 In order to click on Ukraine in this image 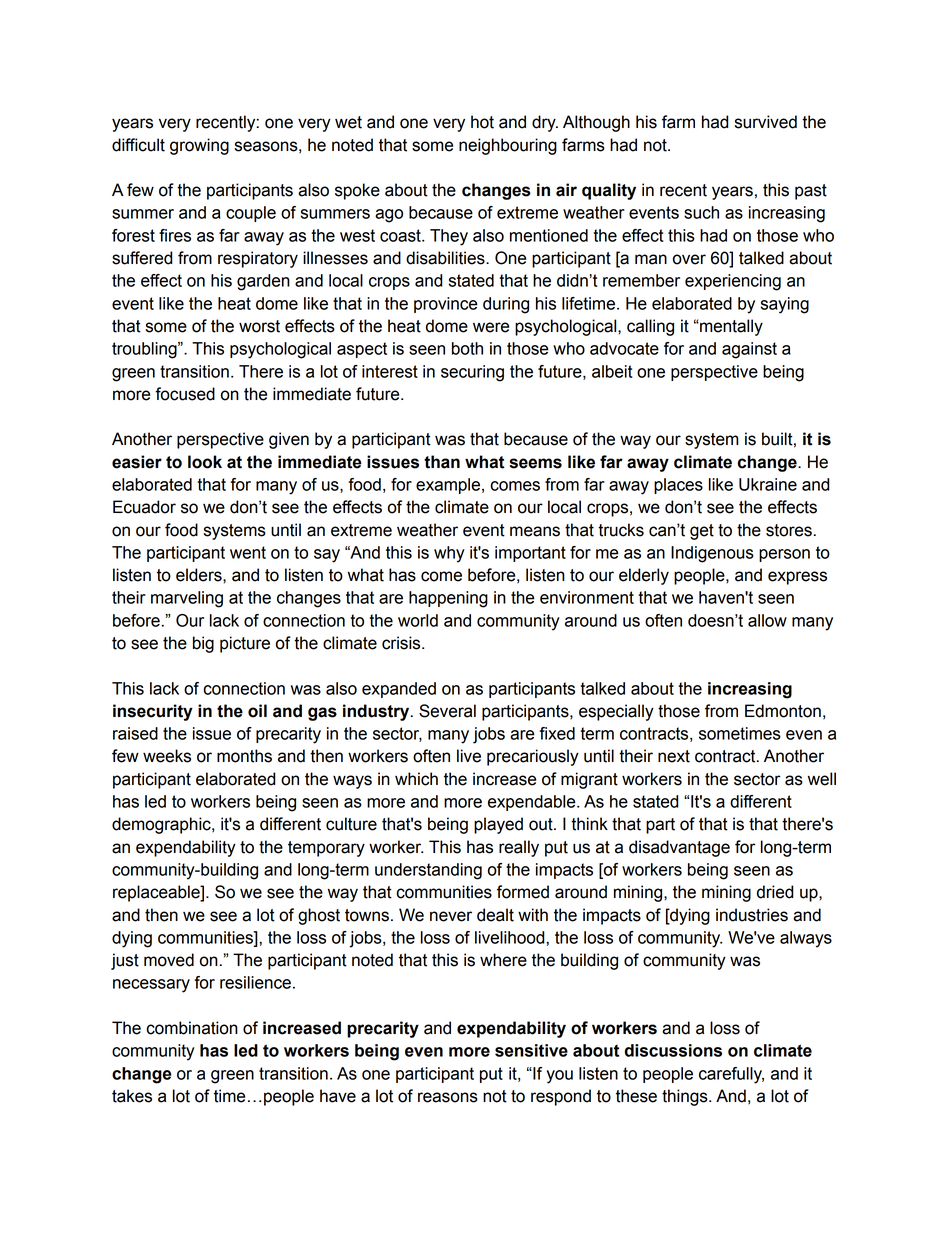, I will do `click(768, 484)`.
